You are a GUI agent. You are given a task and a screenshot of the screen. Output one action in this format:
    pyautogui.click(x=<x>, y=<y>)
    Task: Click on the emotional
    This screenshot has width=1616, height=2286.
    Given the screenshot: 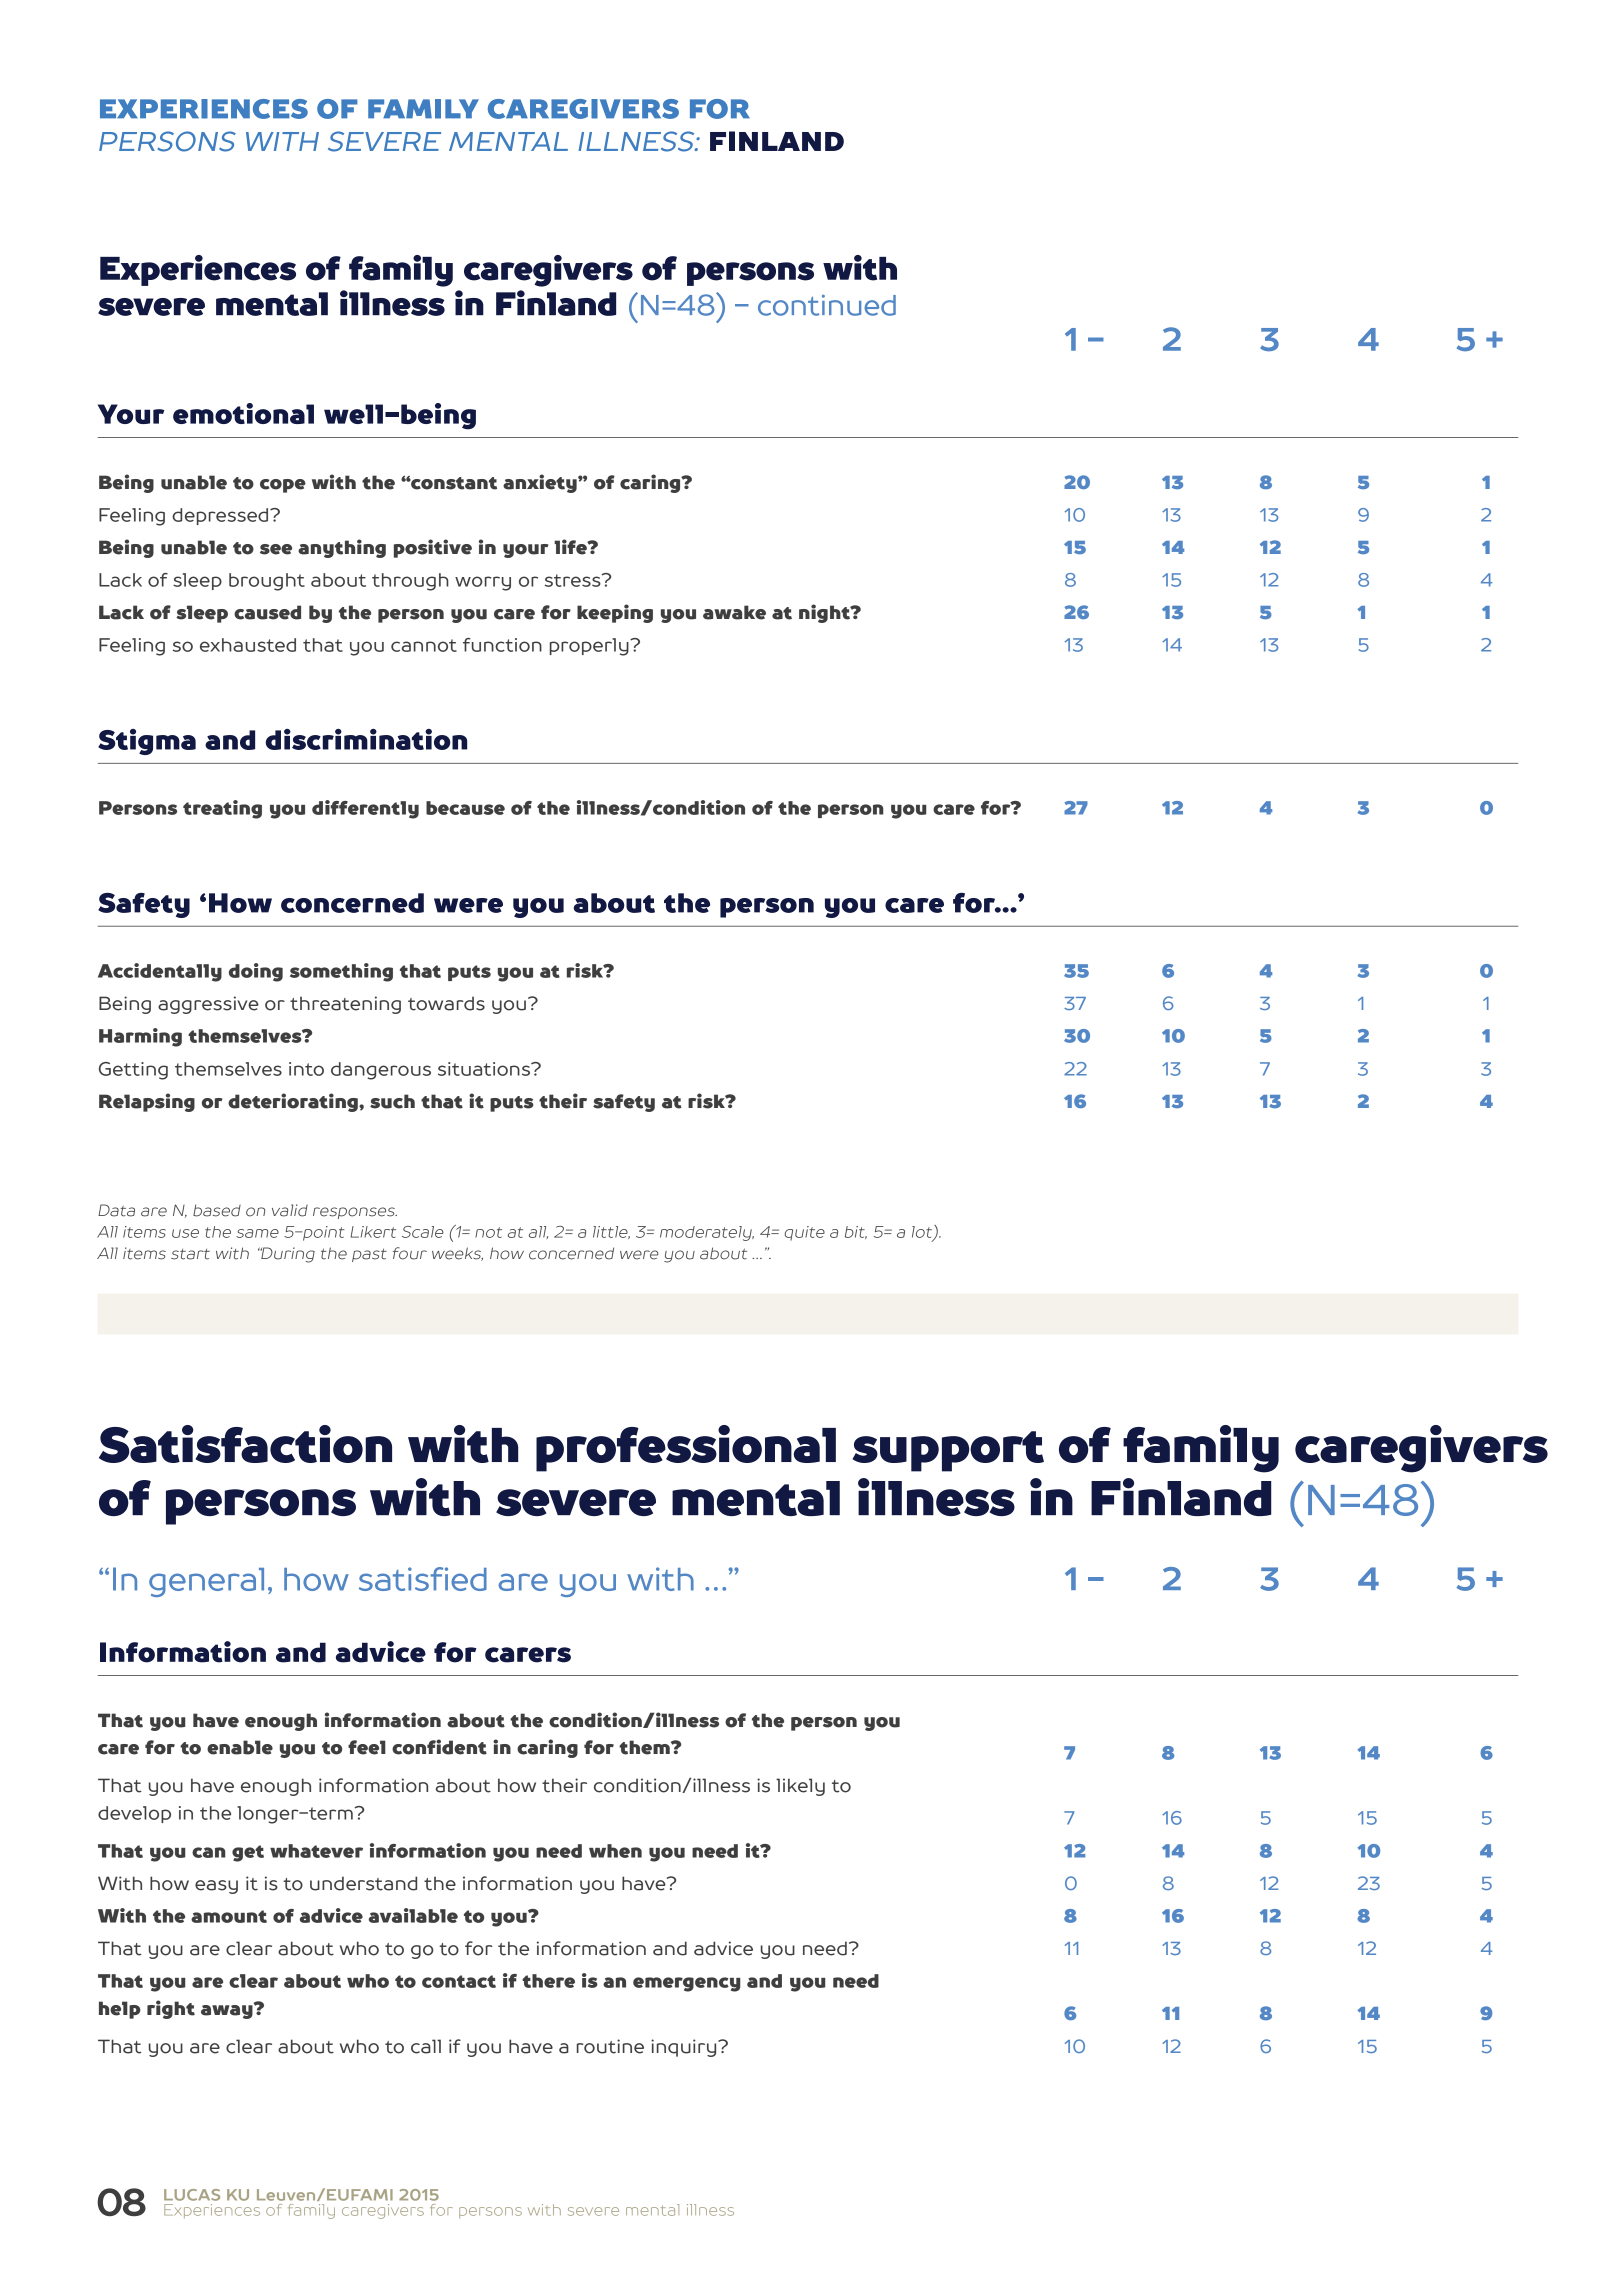 What is the action you would take?
    pyautogui.click(x=243, y=413)
